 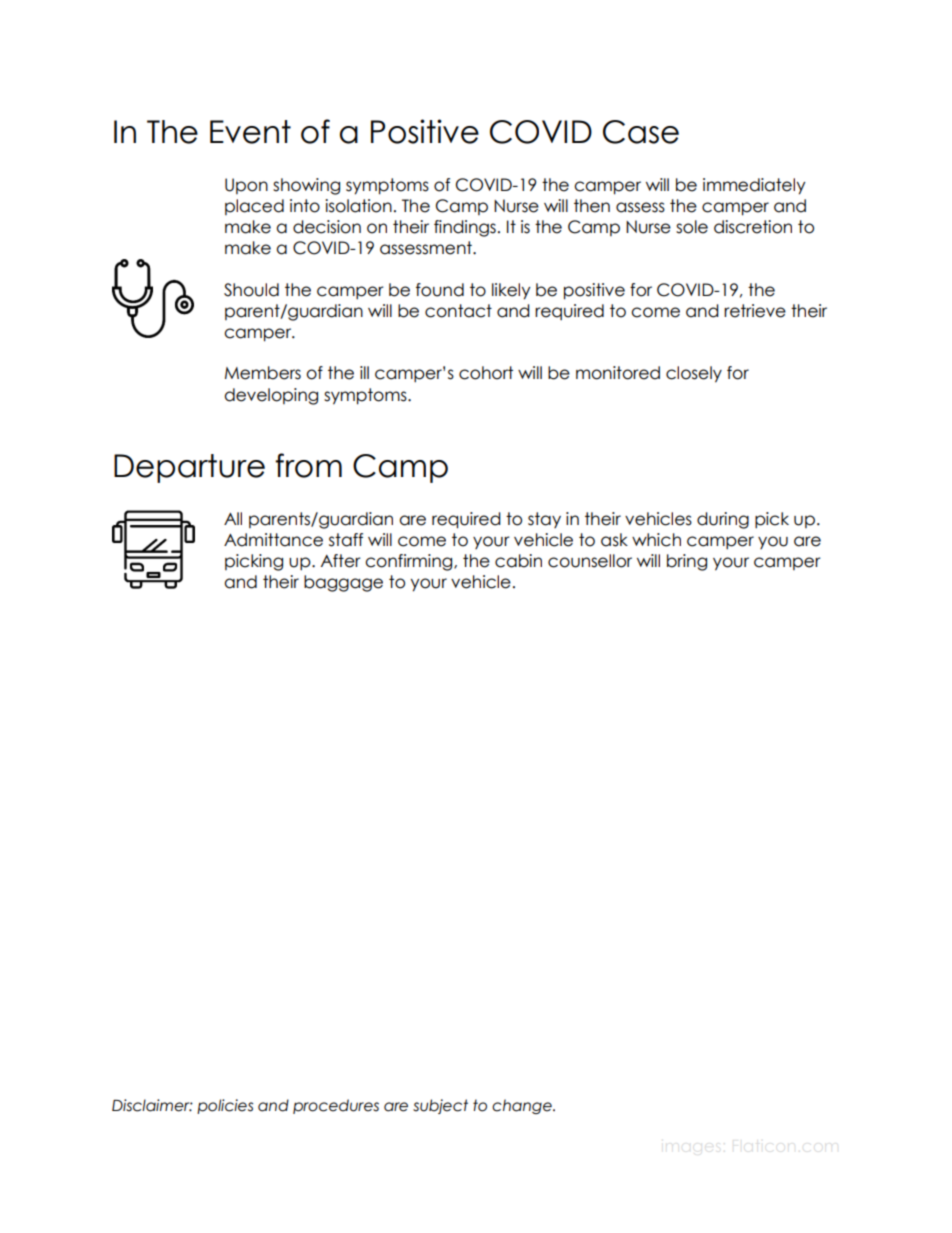 I want to click on Case, so click(x=641, y=132).
